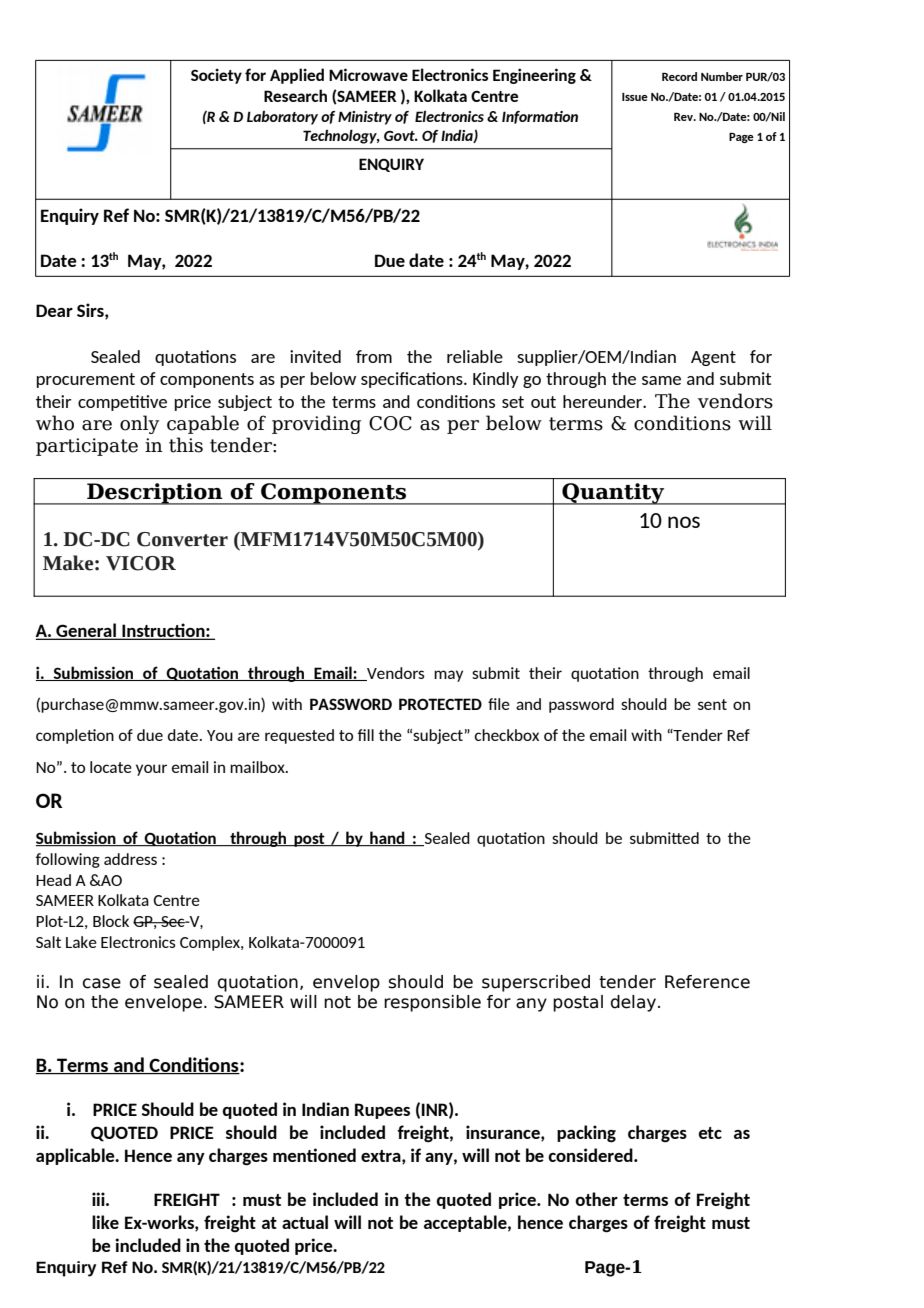 The image size is (924, 1308). I want to click on specifications, so click(413, 380).
